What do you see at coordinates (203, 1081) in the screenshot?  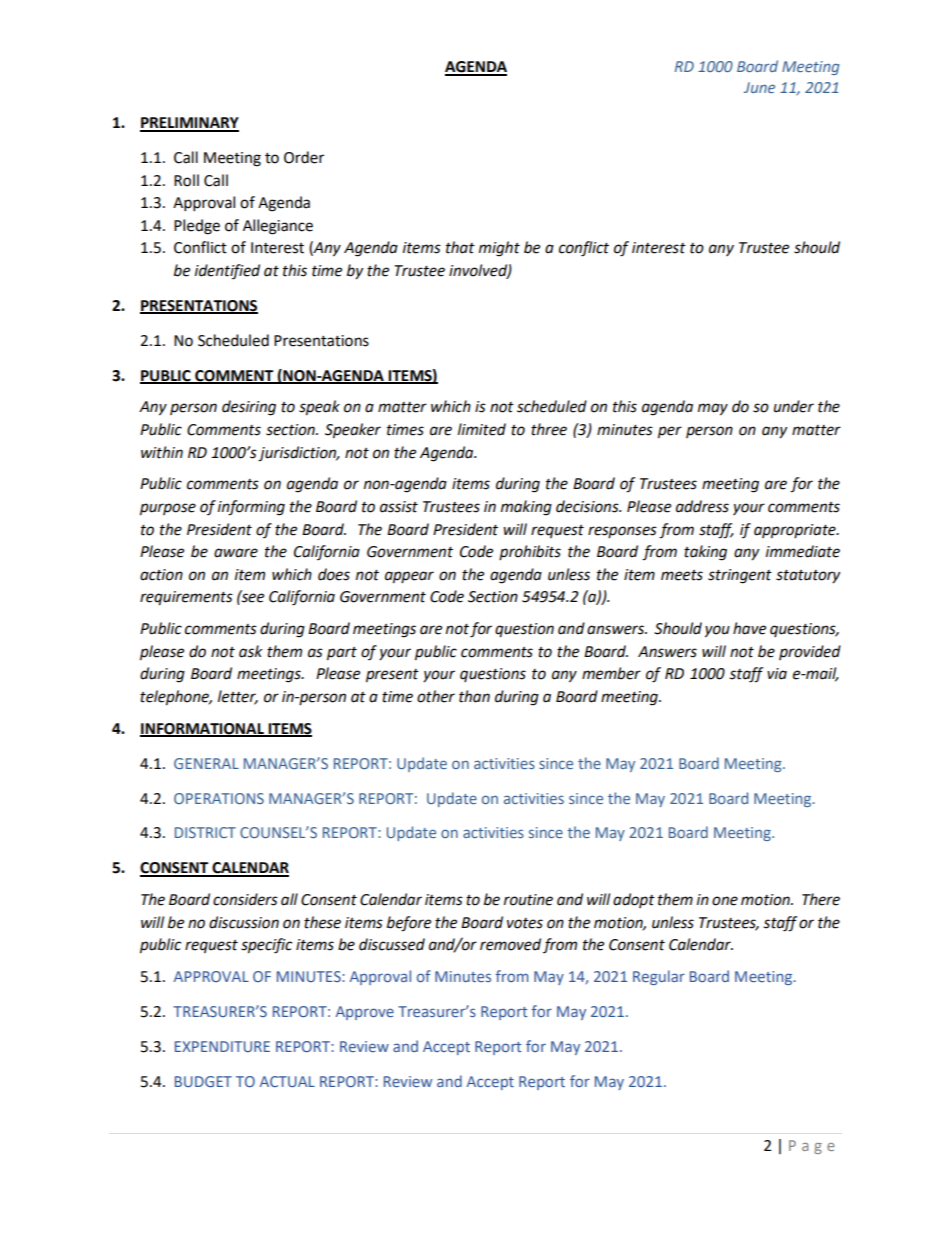 I see `BUDGET` at bounding box center [203, 1081].
